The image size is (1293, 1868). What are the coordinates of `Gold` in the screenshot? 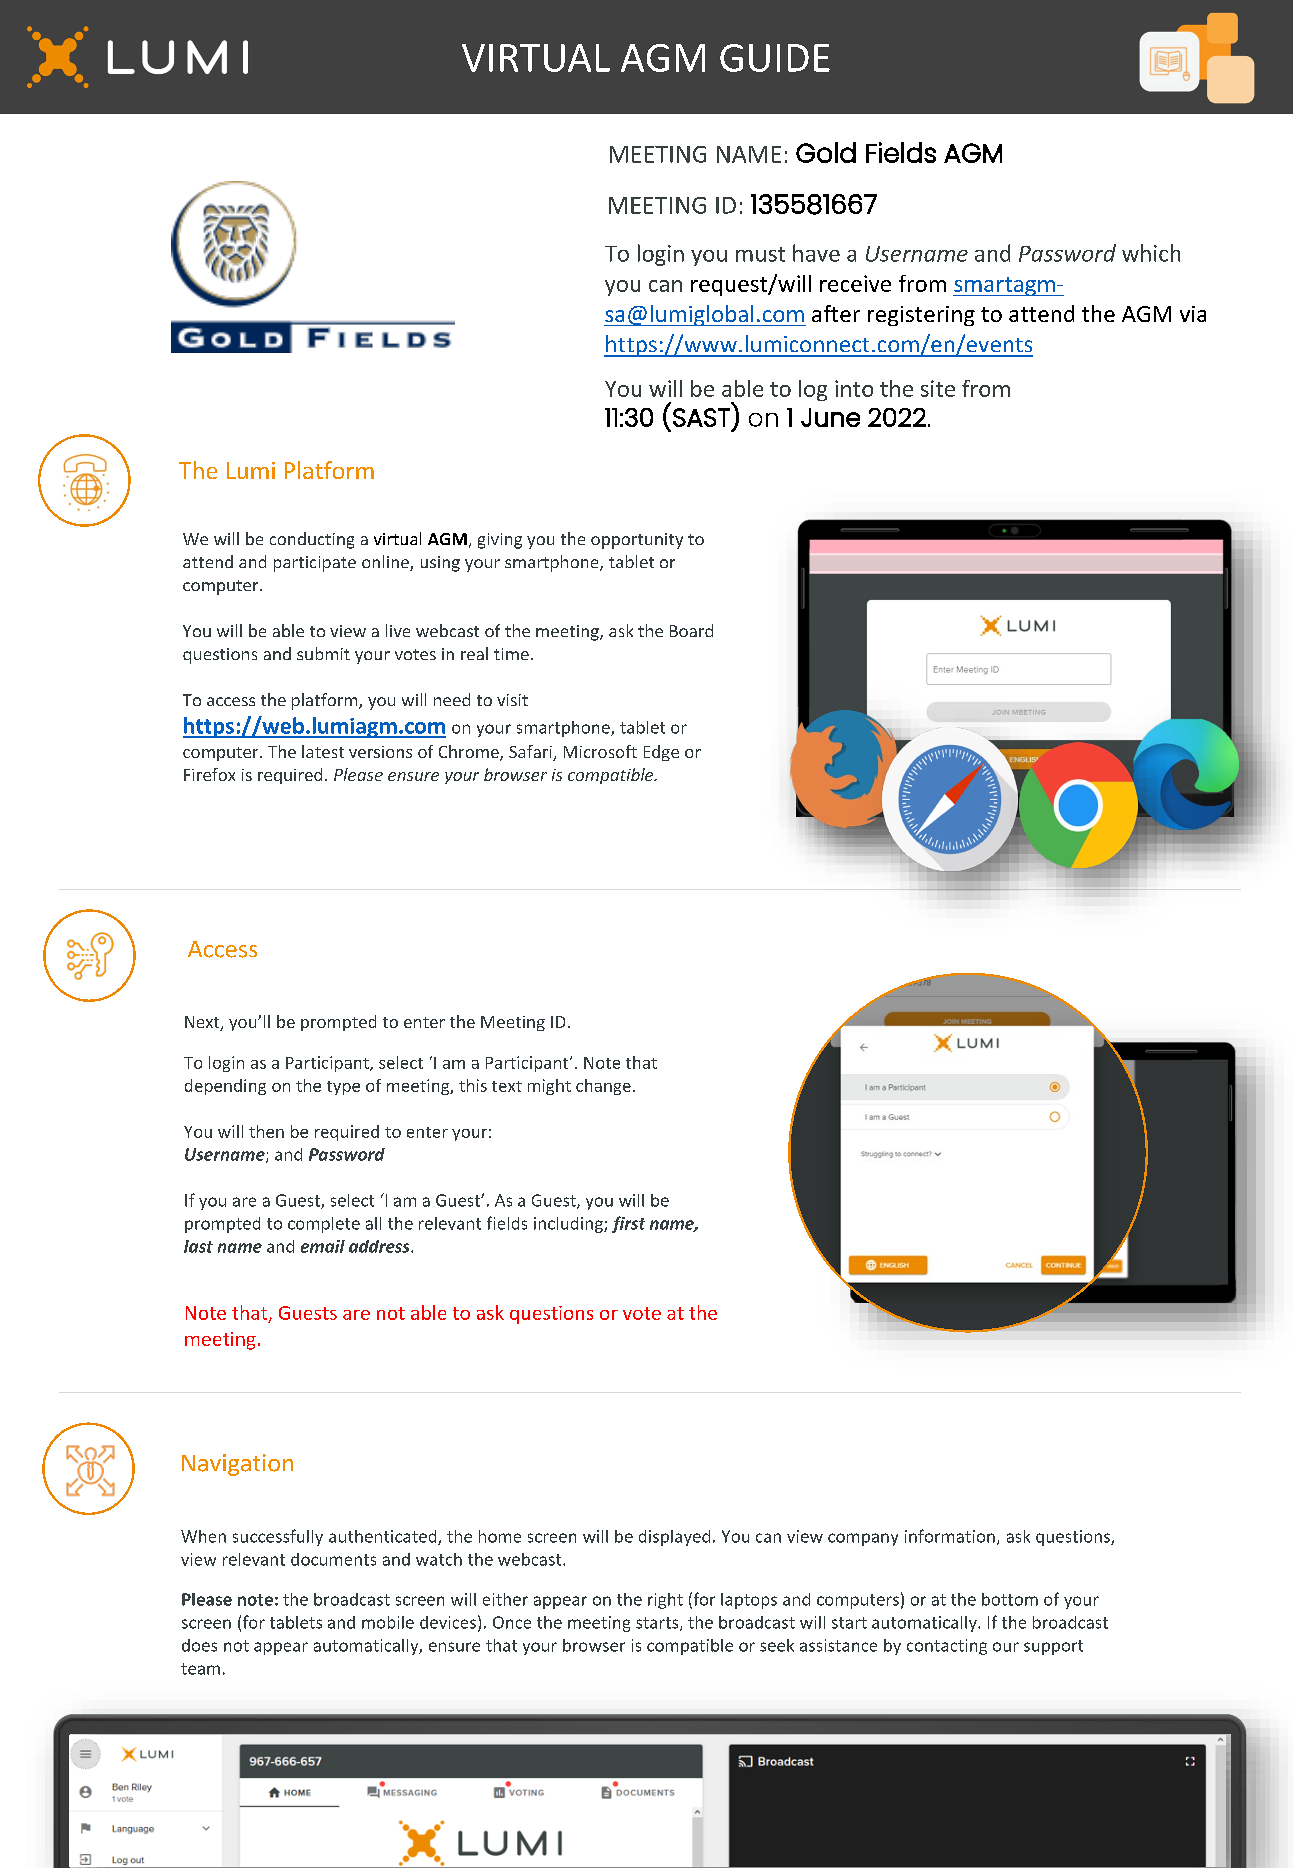 It's located at (826, 152).
